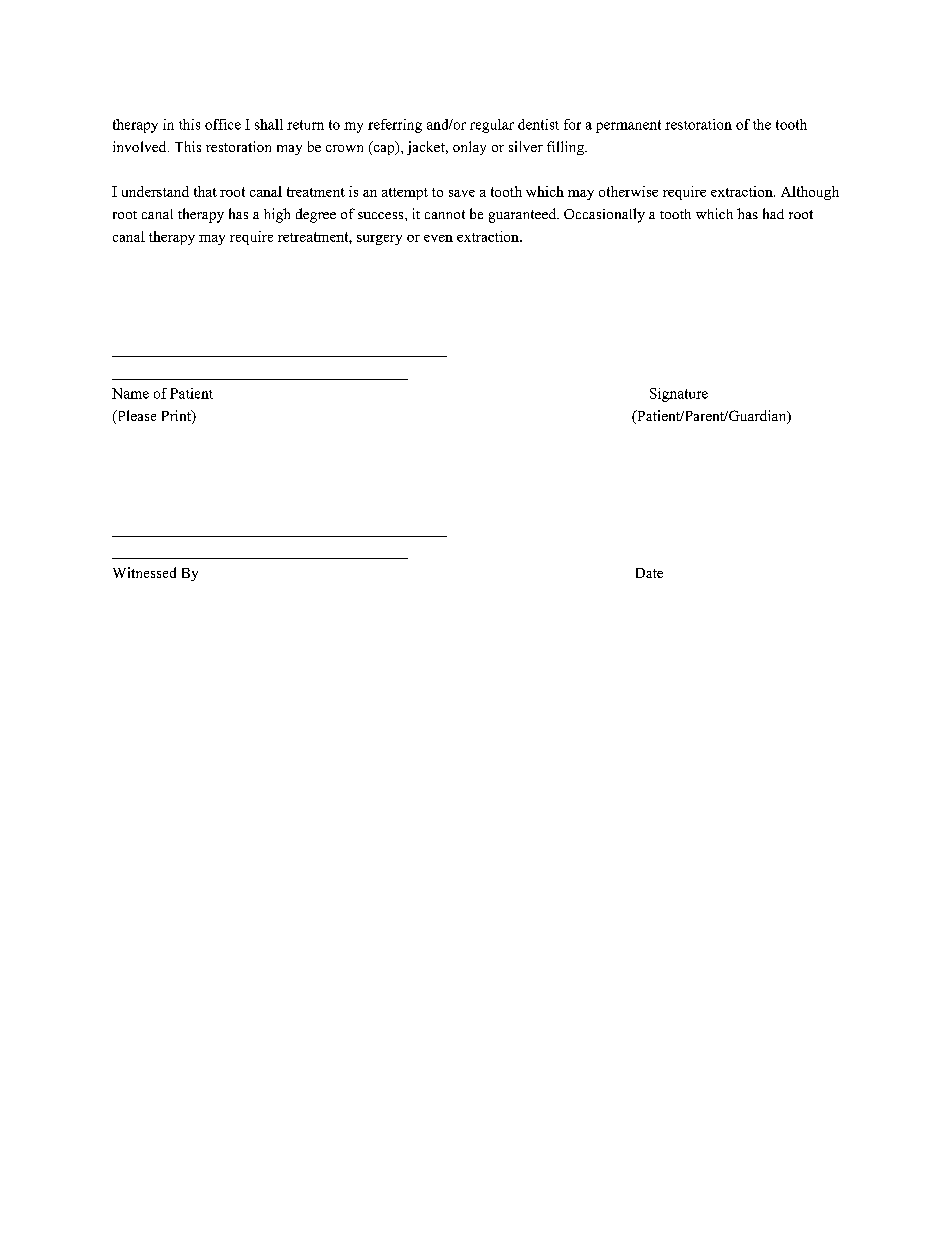 This screenshot has width=952, height=1233. What do you see at coordinates (773, 213) in the screenshot?
I see `had` at bounding box center [773, 213].
